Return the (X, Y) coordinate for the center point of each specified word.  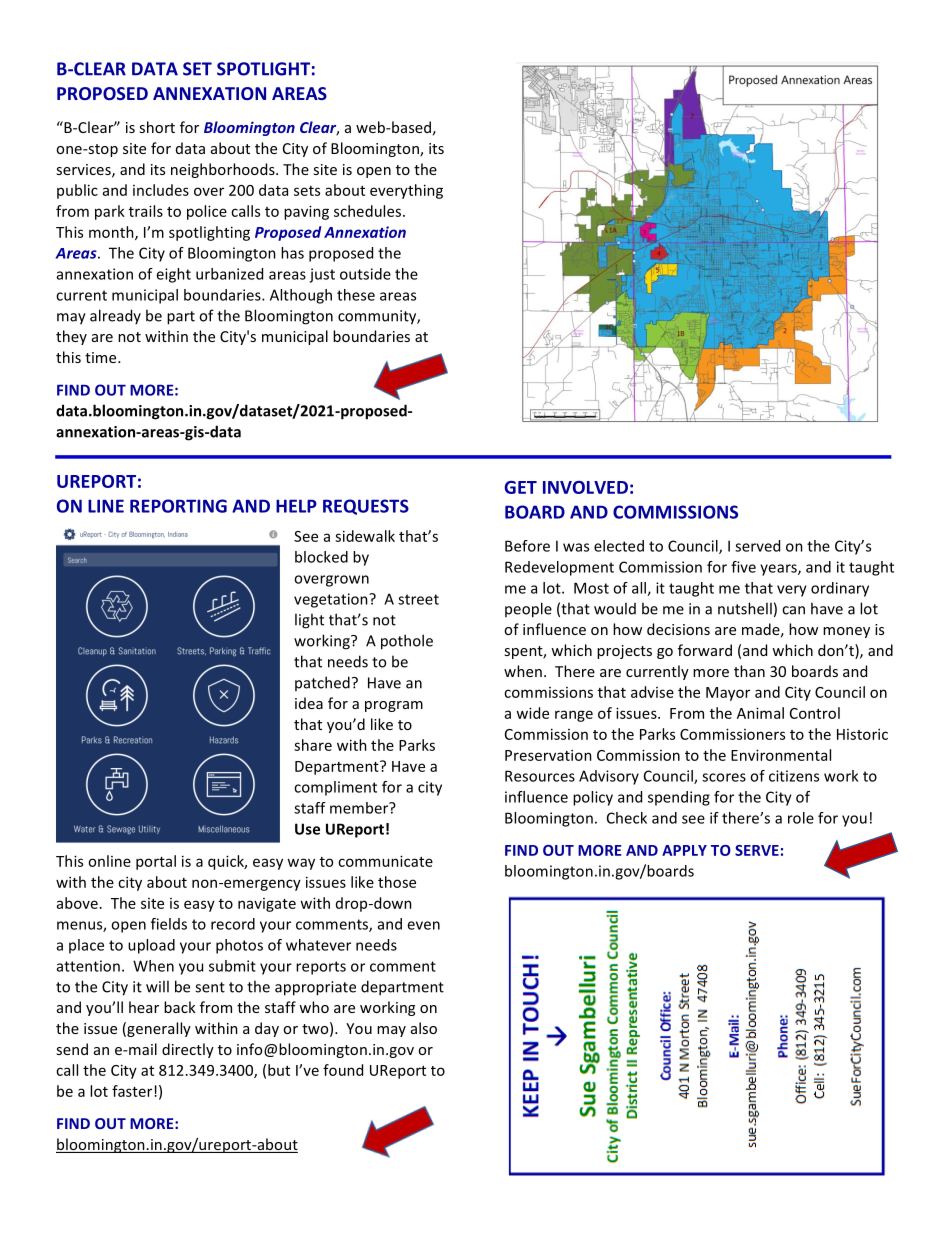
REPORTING (178, 506)
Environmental (781, 755)
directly (188, 1050)
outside (365, 274)
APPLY (684, 850)
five (743, 567)
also (424, 1028)
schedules (369, 211)
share (313, 745)
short (157, 127)
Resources (540, 776)
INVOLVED (585, 487)
